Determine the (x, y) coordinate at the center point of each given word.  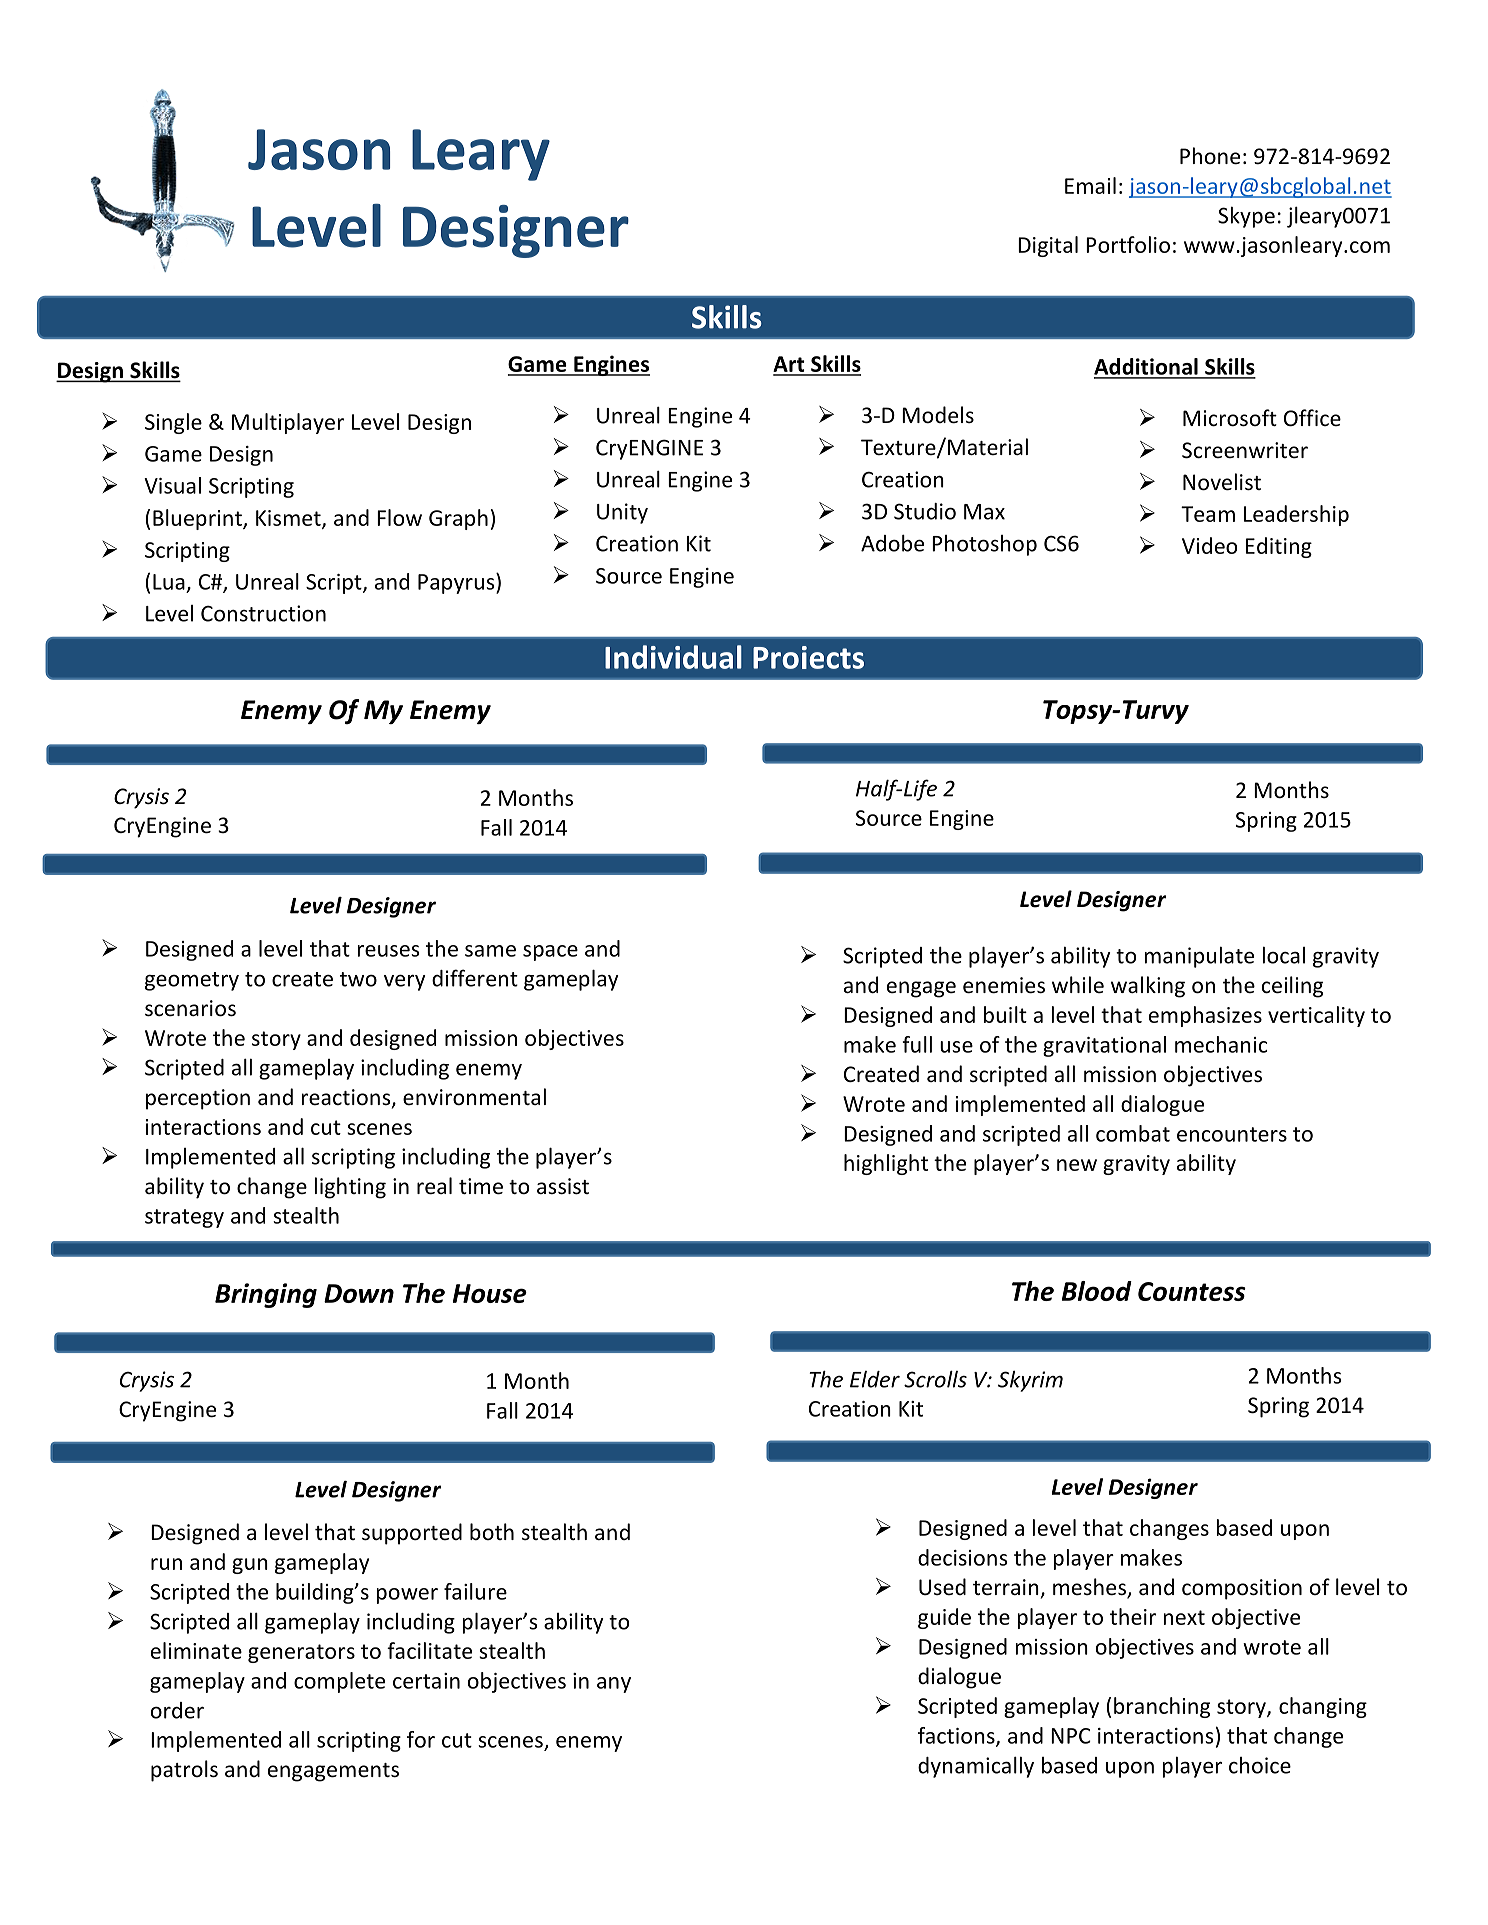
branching (1162, 1707)
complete (339, 1682)
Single (173, 423)
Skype (1246, 217)
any (614, 1685)
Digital (1048, 246)
